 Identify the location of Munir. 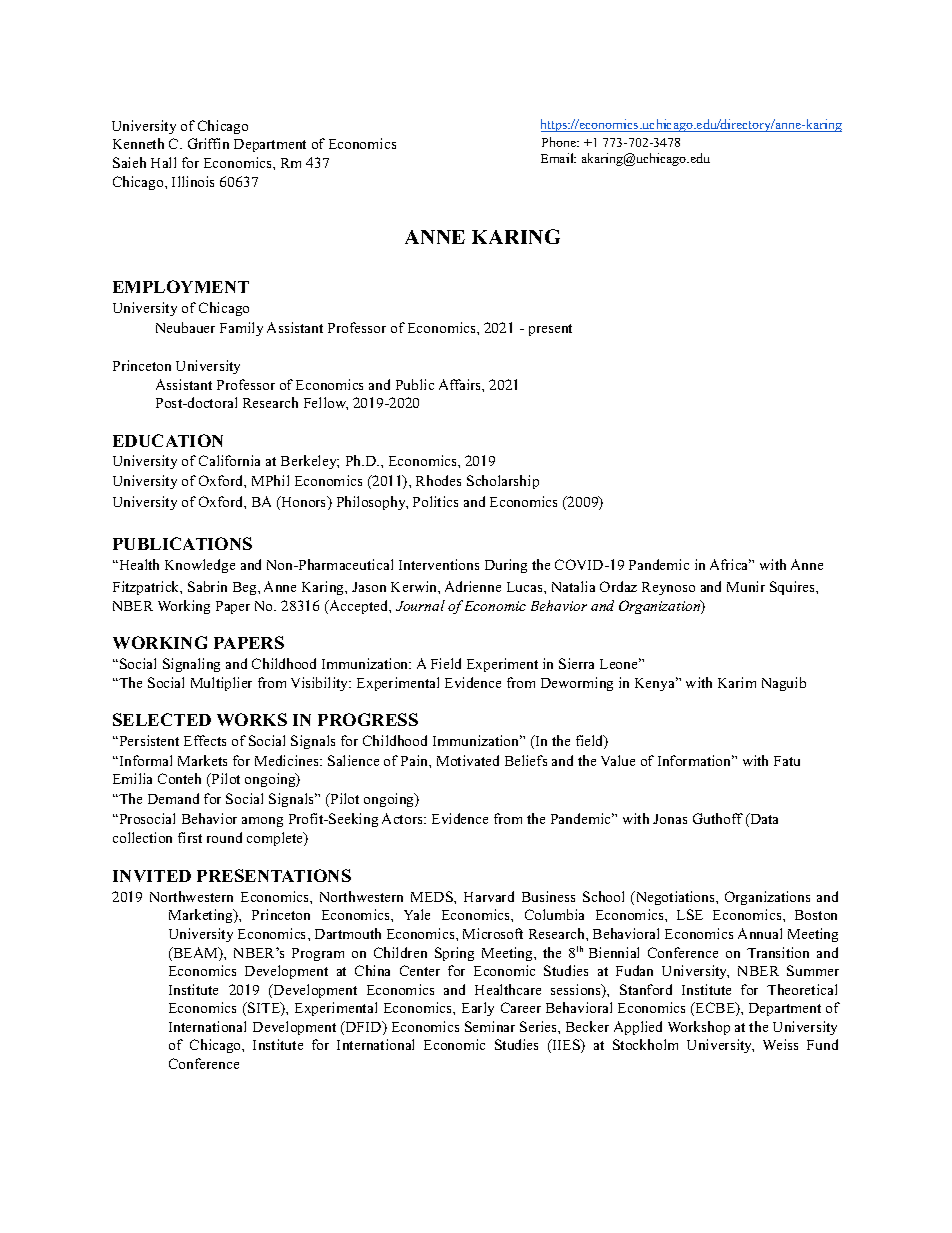
(746, 586).
